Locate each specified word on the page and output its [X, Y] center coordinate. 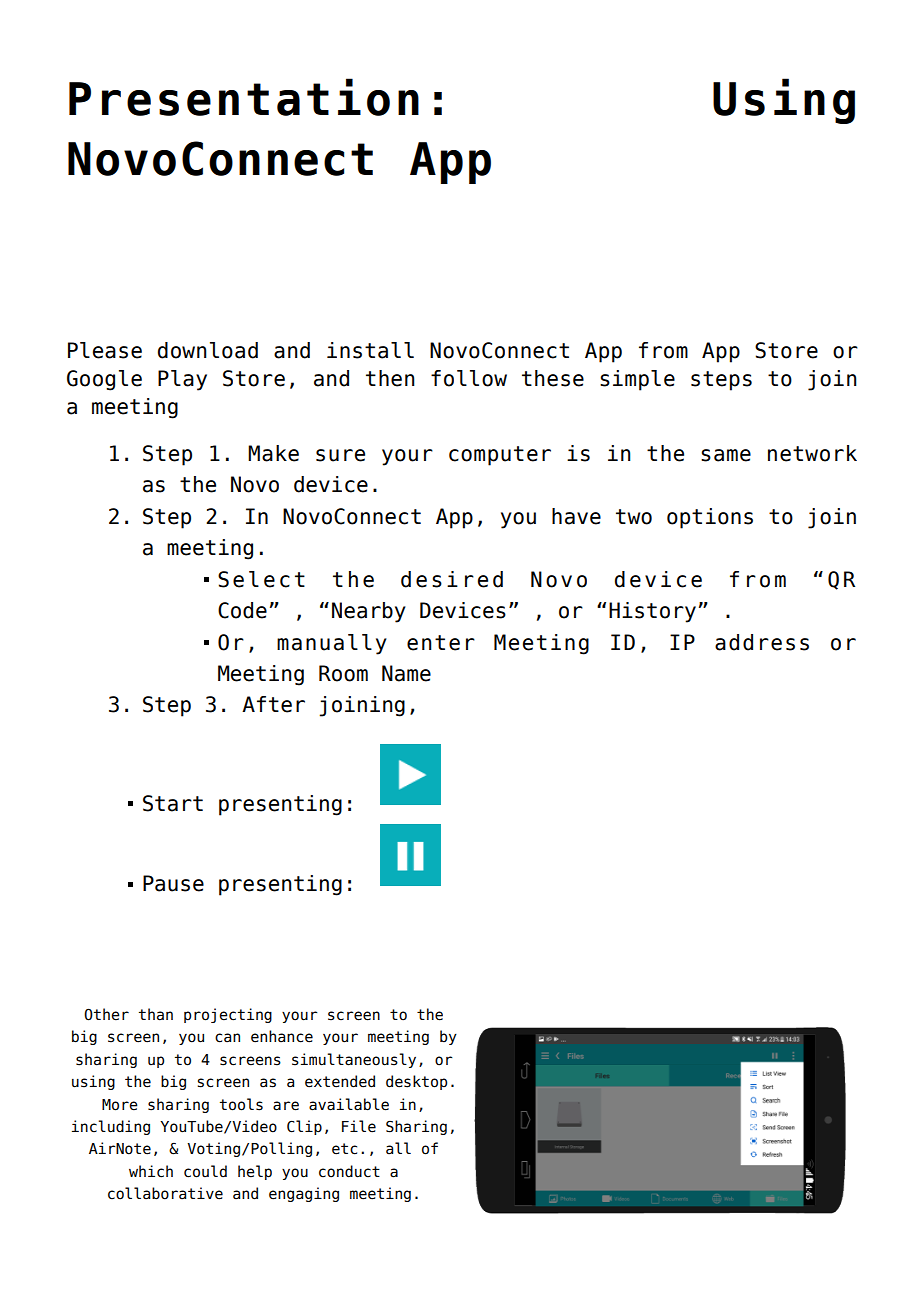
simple [637, 380]
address [762, 642]
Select [261, 579]
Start [173, 803]
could [205, 1171]
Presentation [244, 97]
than [156, 1014]
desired [452, 579]
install [370, 350]
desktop [416, 1082]
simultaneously [354, 1060]
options [710, 518]
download [208, 350]
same [726, 455]
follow [469, 378]
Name [406, 673]
